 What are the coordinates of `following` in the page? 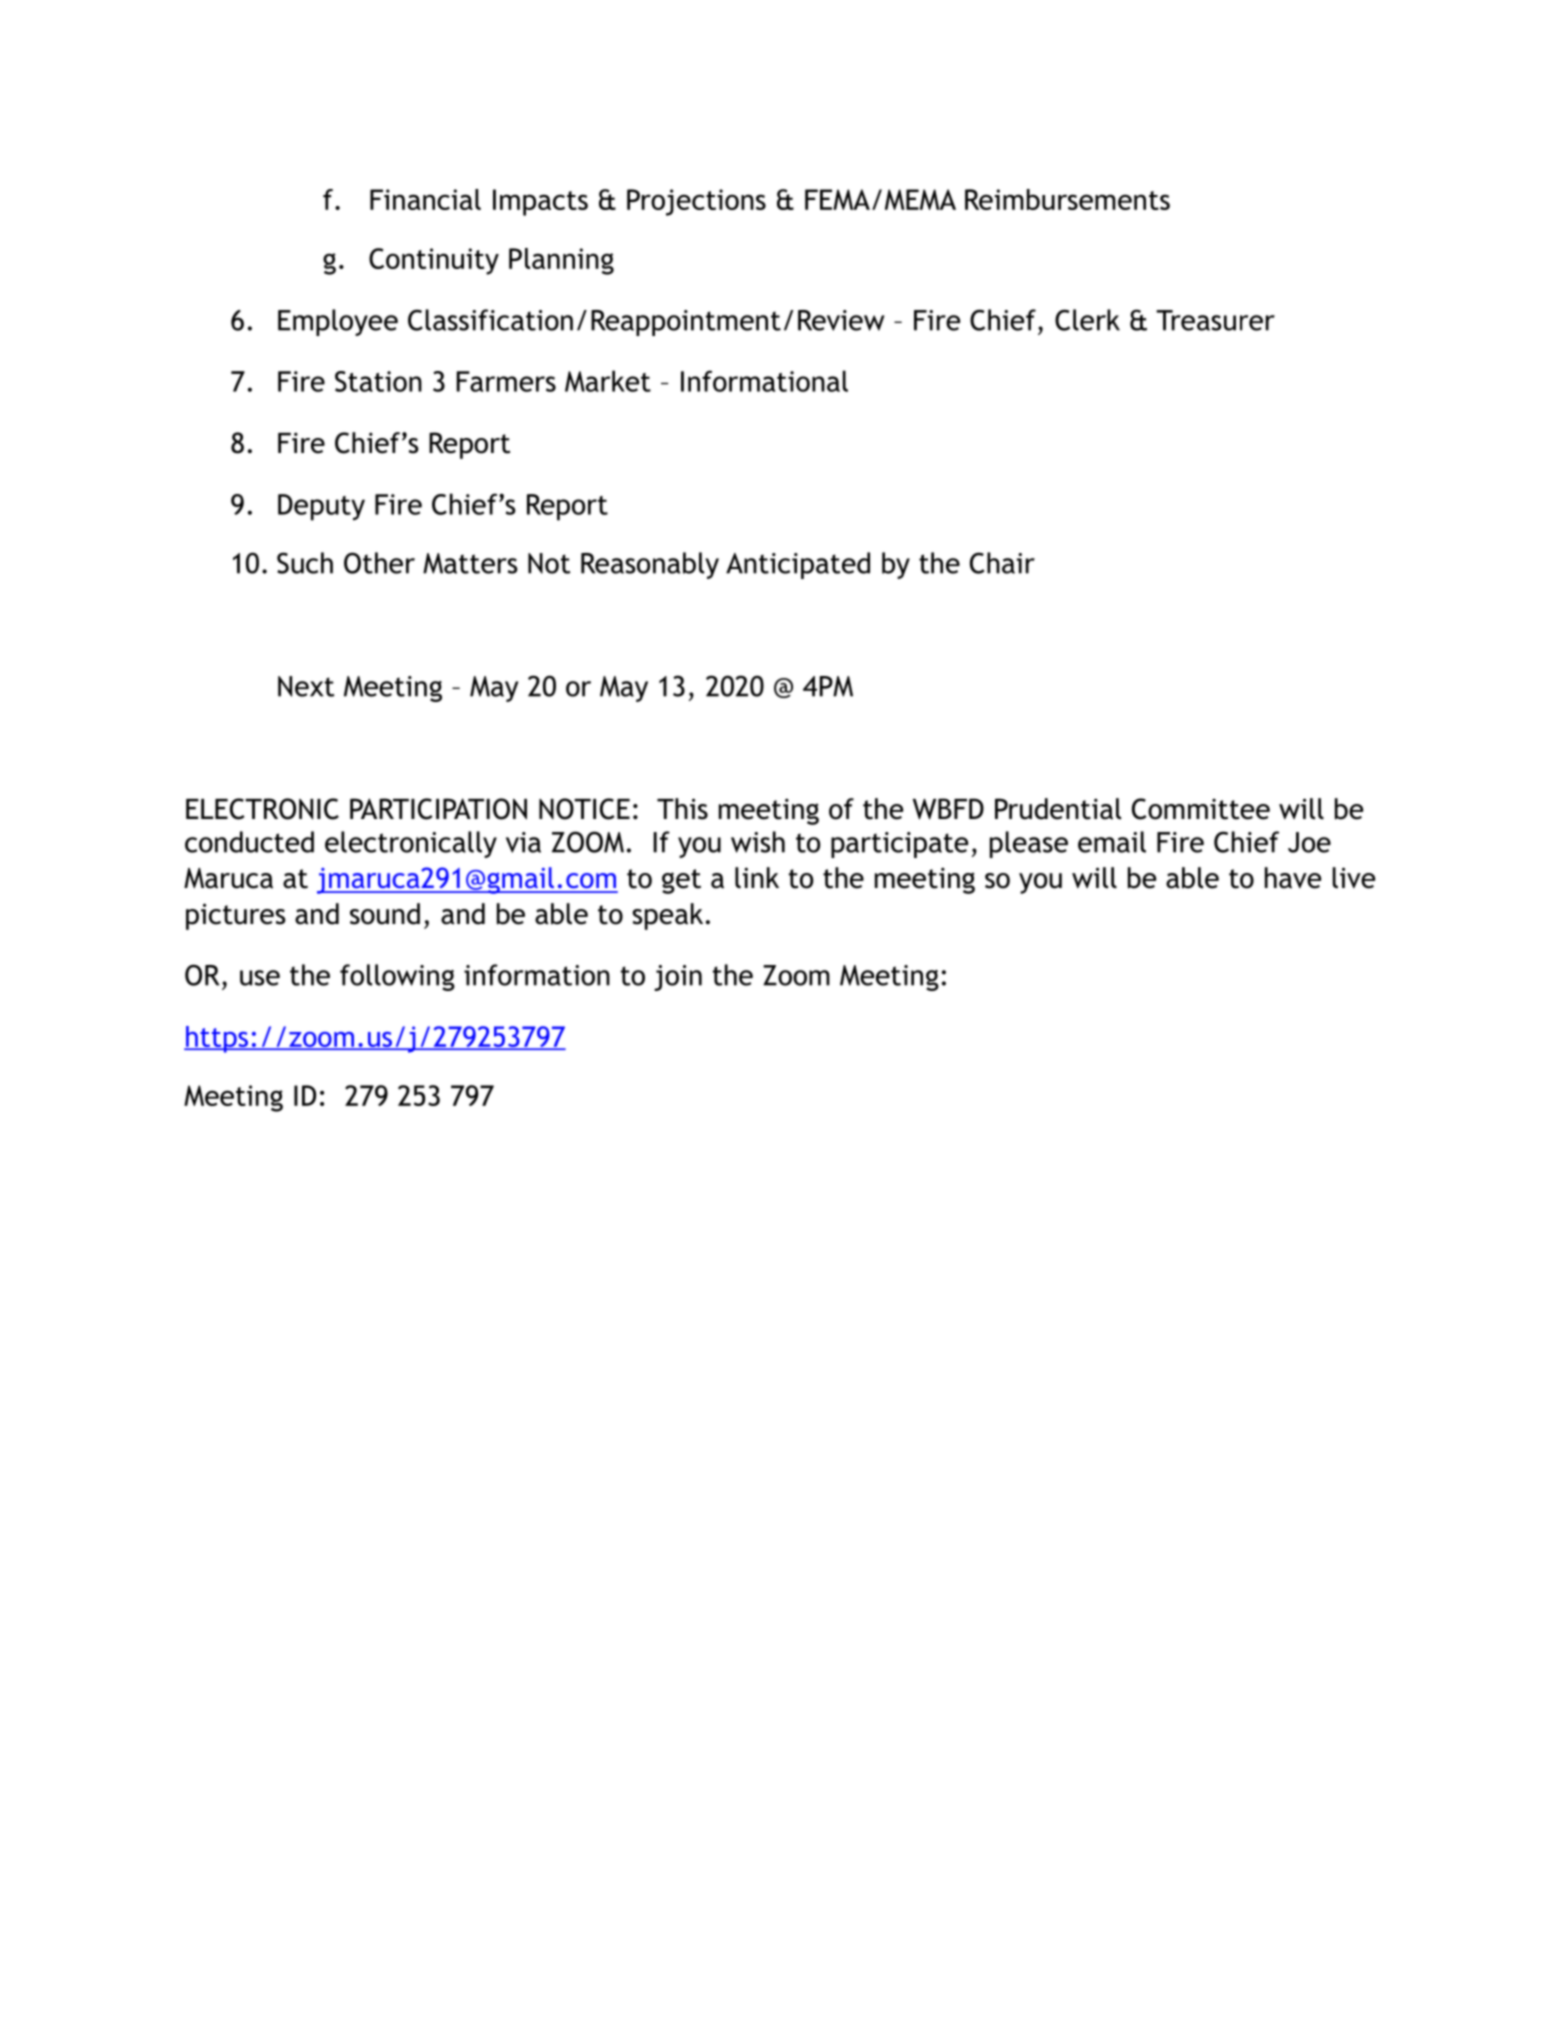 It's located at (397, 977).
